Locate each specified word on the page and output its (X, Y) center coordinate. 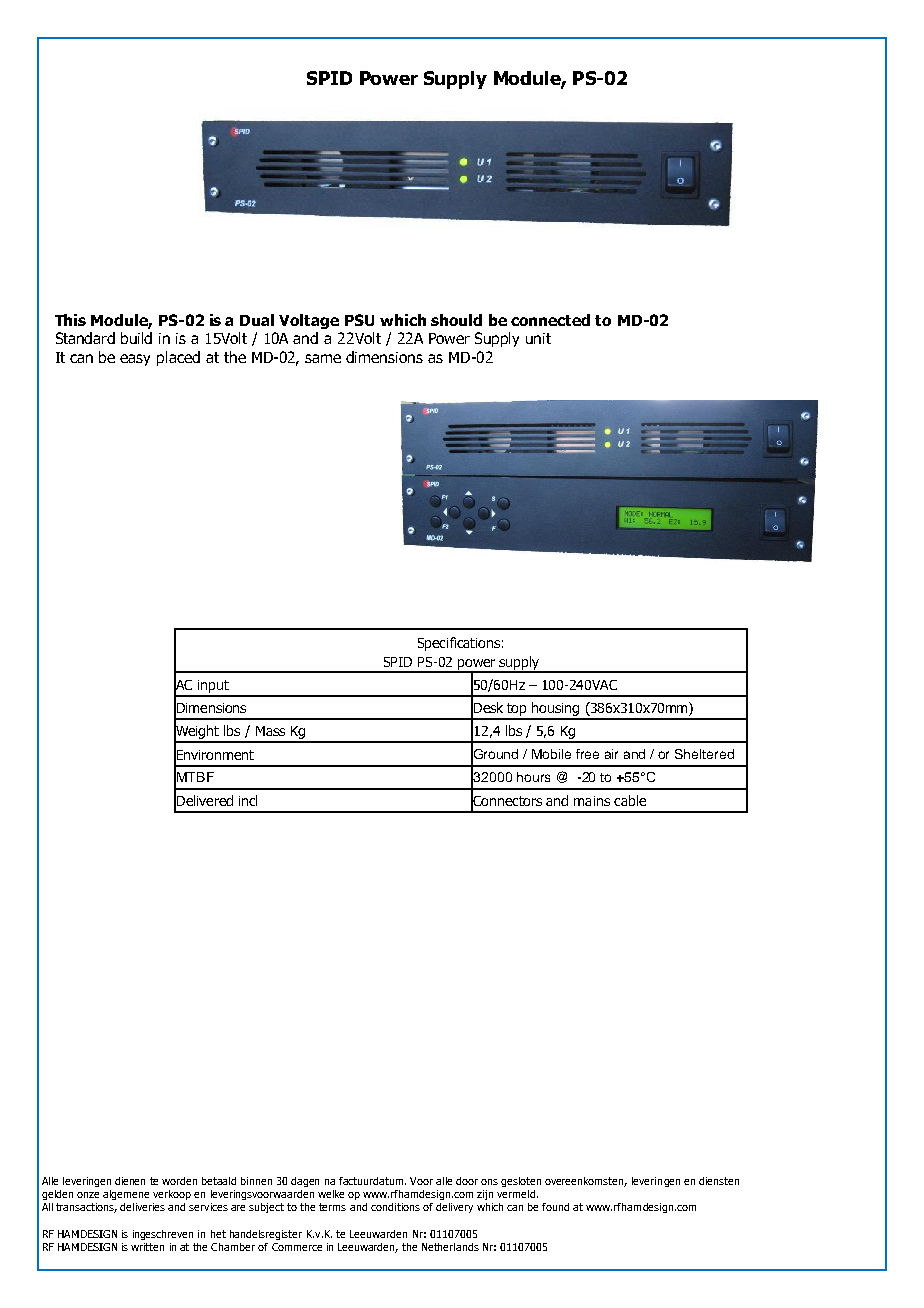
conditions (395, 1207)
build (136, 338)
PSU (359, 320)
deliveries (142, 1207)
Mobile (551, 754)
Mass (270, 731)
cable (630, 800)
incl (248, 800)
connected (550, 320)
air (611, 754)
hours (533, 777)
